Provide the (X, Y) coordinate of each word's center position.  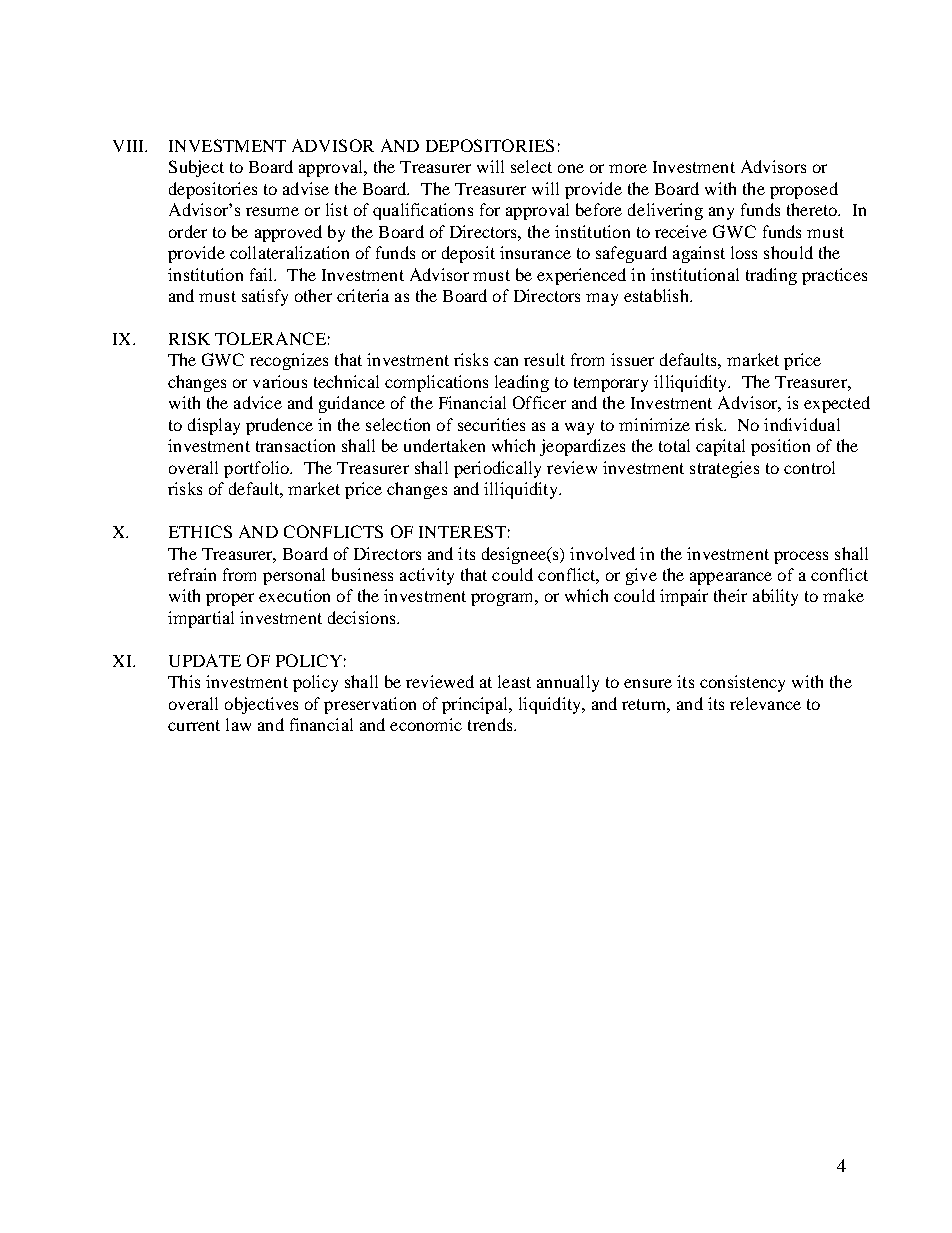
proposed (804, 190)
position (780, 447)
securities (491, 424)
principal (476, 705)
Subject (196, 168)
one (571, 168)
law (238, 724)
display (214, 426)
